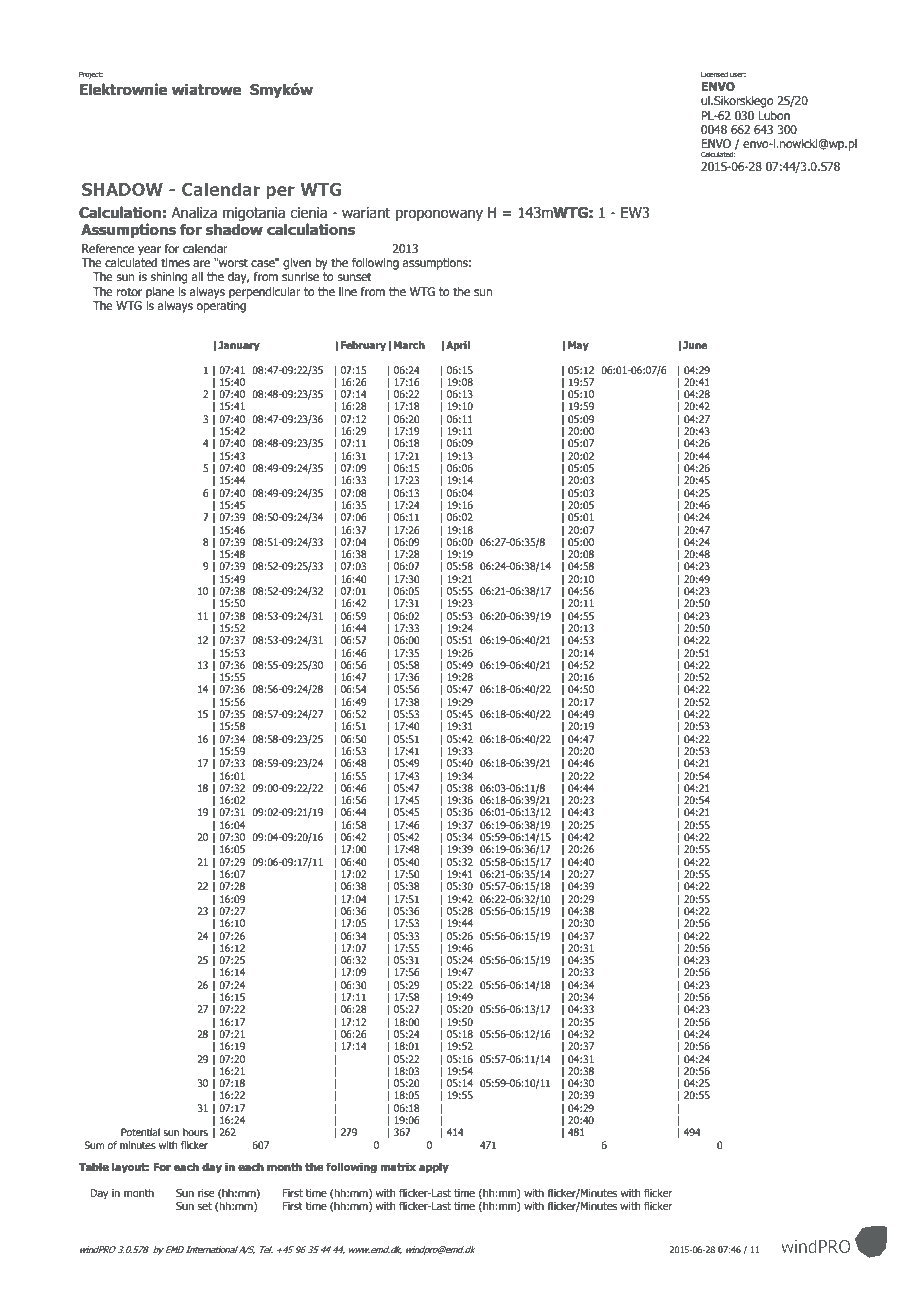  What do you see at coordinates (239, 346) in the screenshot?
I see `January` at bounding box center [239, 346].
